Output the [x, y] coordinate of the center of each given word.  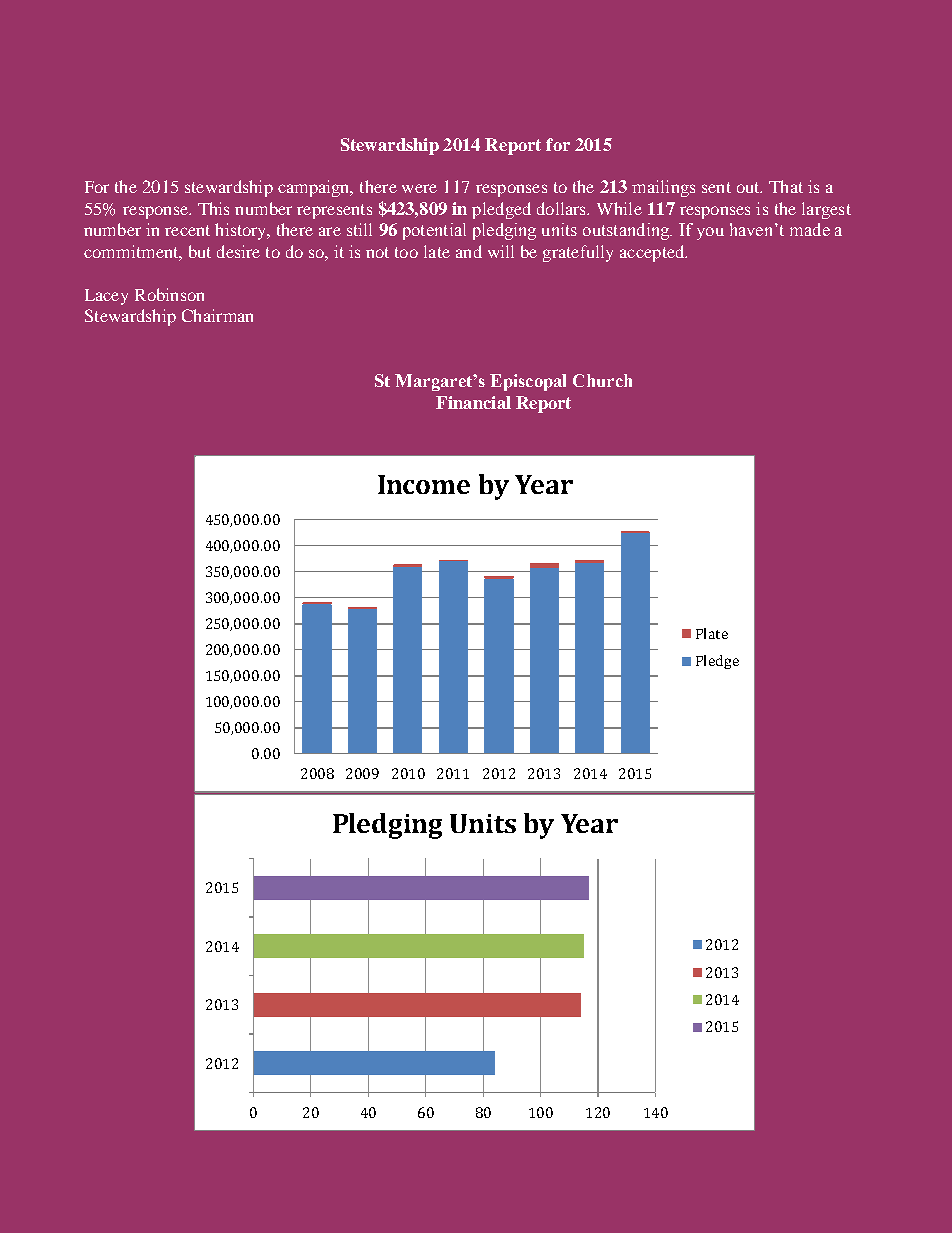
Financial [473, 402]
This [213, 208]
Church [602, 380]
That [786, 186]
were [419, 188]
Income [424, 484]
